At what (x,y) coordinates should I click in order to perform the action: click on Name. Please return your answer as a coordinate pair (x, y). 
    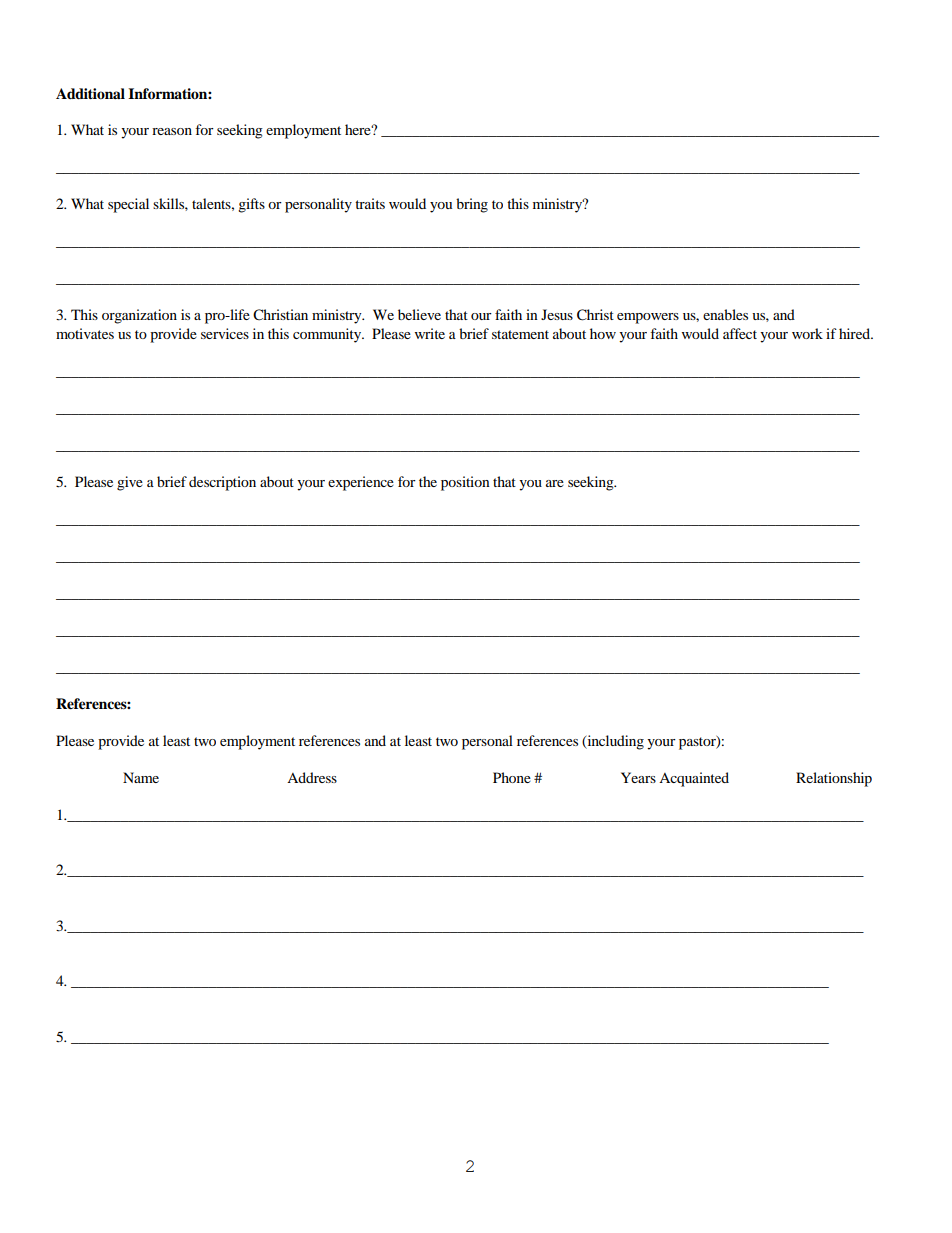
    Looking at the image, I should click on (141, 777).
